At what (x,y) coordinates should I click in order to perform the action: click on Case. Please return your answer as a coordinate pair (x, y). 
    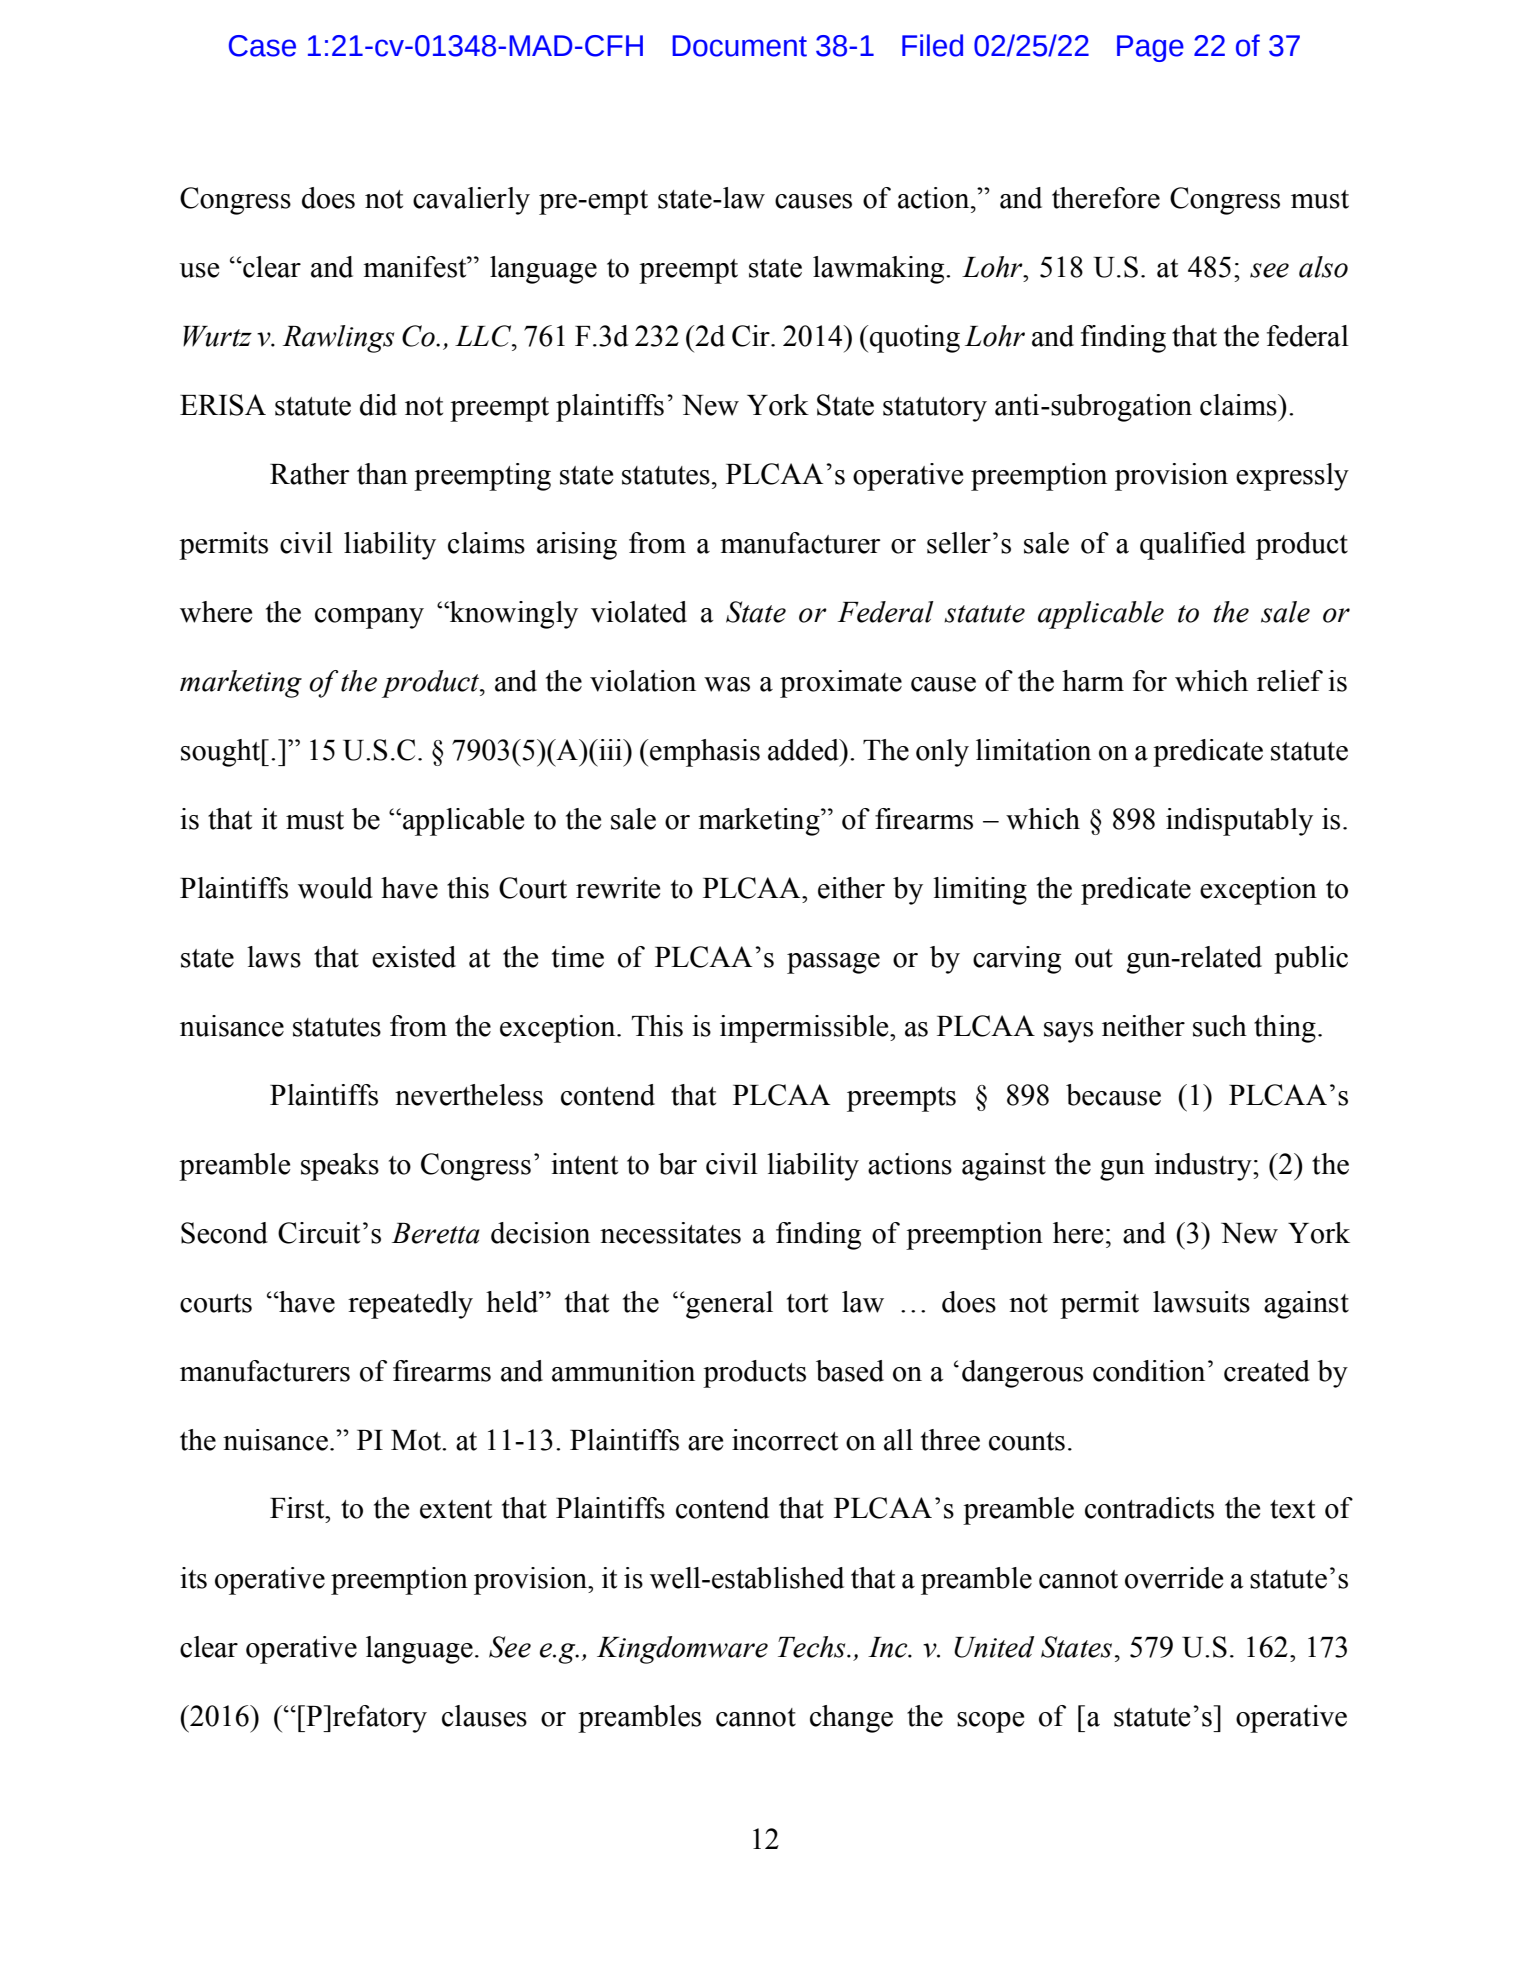
    Looking at the image, I should click on (262, 46).
